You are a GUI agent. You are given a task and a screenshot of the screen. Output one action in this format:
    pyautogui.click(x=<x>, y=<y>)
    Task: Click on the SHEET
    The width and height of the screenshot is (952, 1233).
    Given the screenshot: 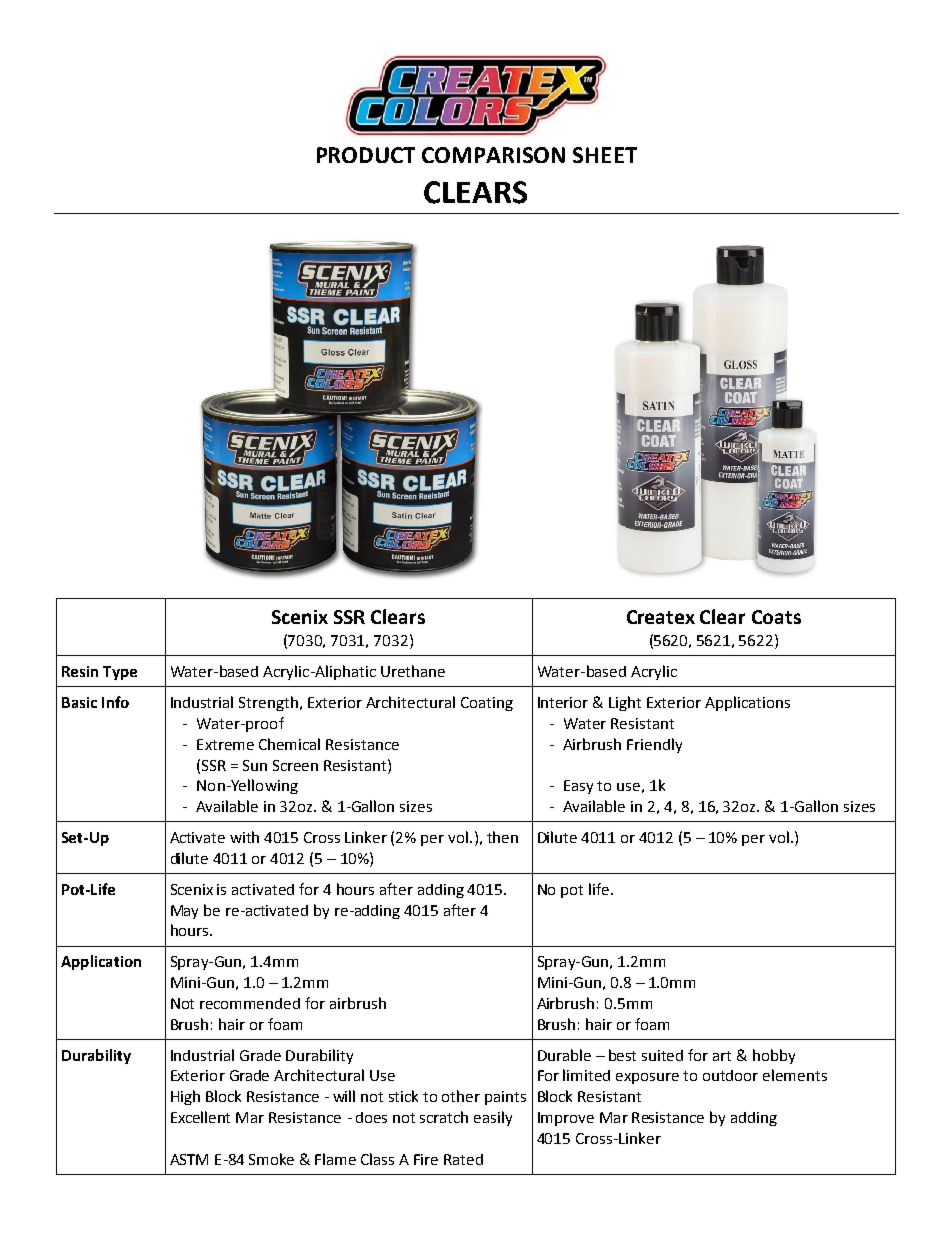 What is the action you would take?
    pyautogui.click(x=605, y=155)
